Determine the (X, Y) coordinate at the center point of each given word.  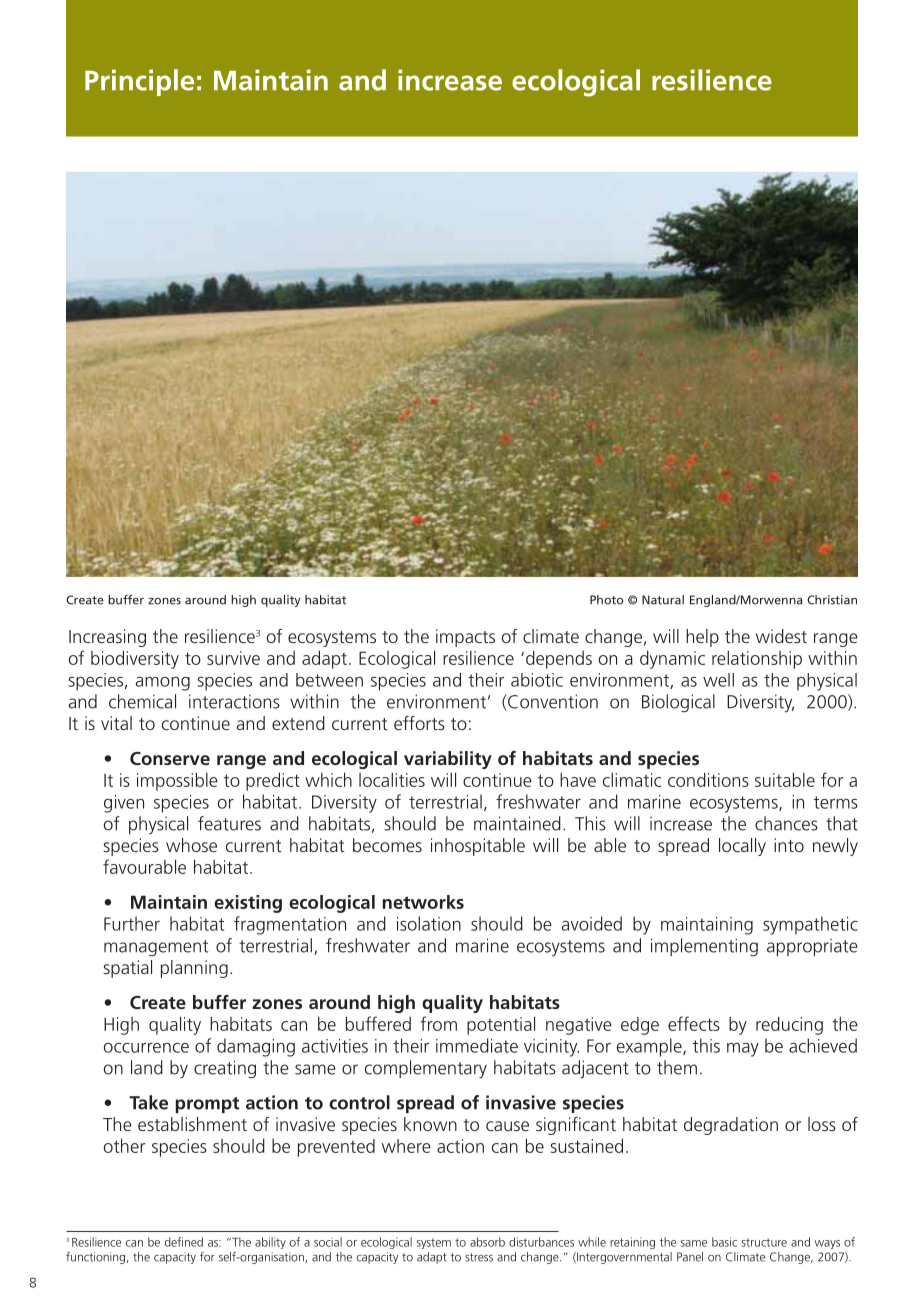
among (163, 684)
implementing (704, 947)
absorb (487, 1242)
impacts (465, 638)
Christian (832, 600)
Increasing (107, 638)
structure (764, 1242)
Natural (663, 600)
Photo (606, 600)
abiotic (537, 680)
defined (184, 1242)
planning (194, 969)
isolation (429, 923)
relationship (757, 660)
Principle (139, 82)
